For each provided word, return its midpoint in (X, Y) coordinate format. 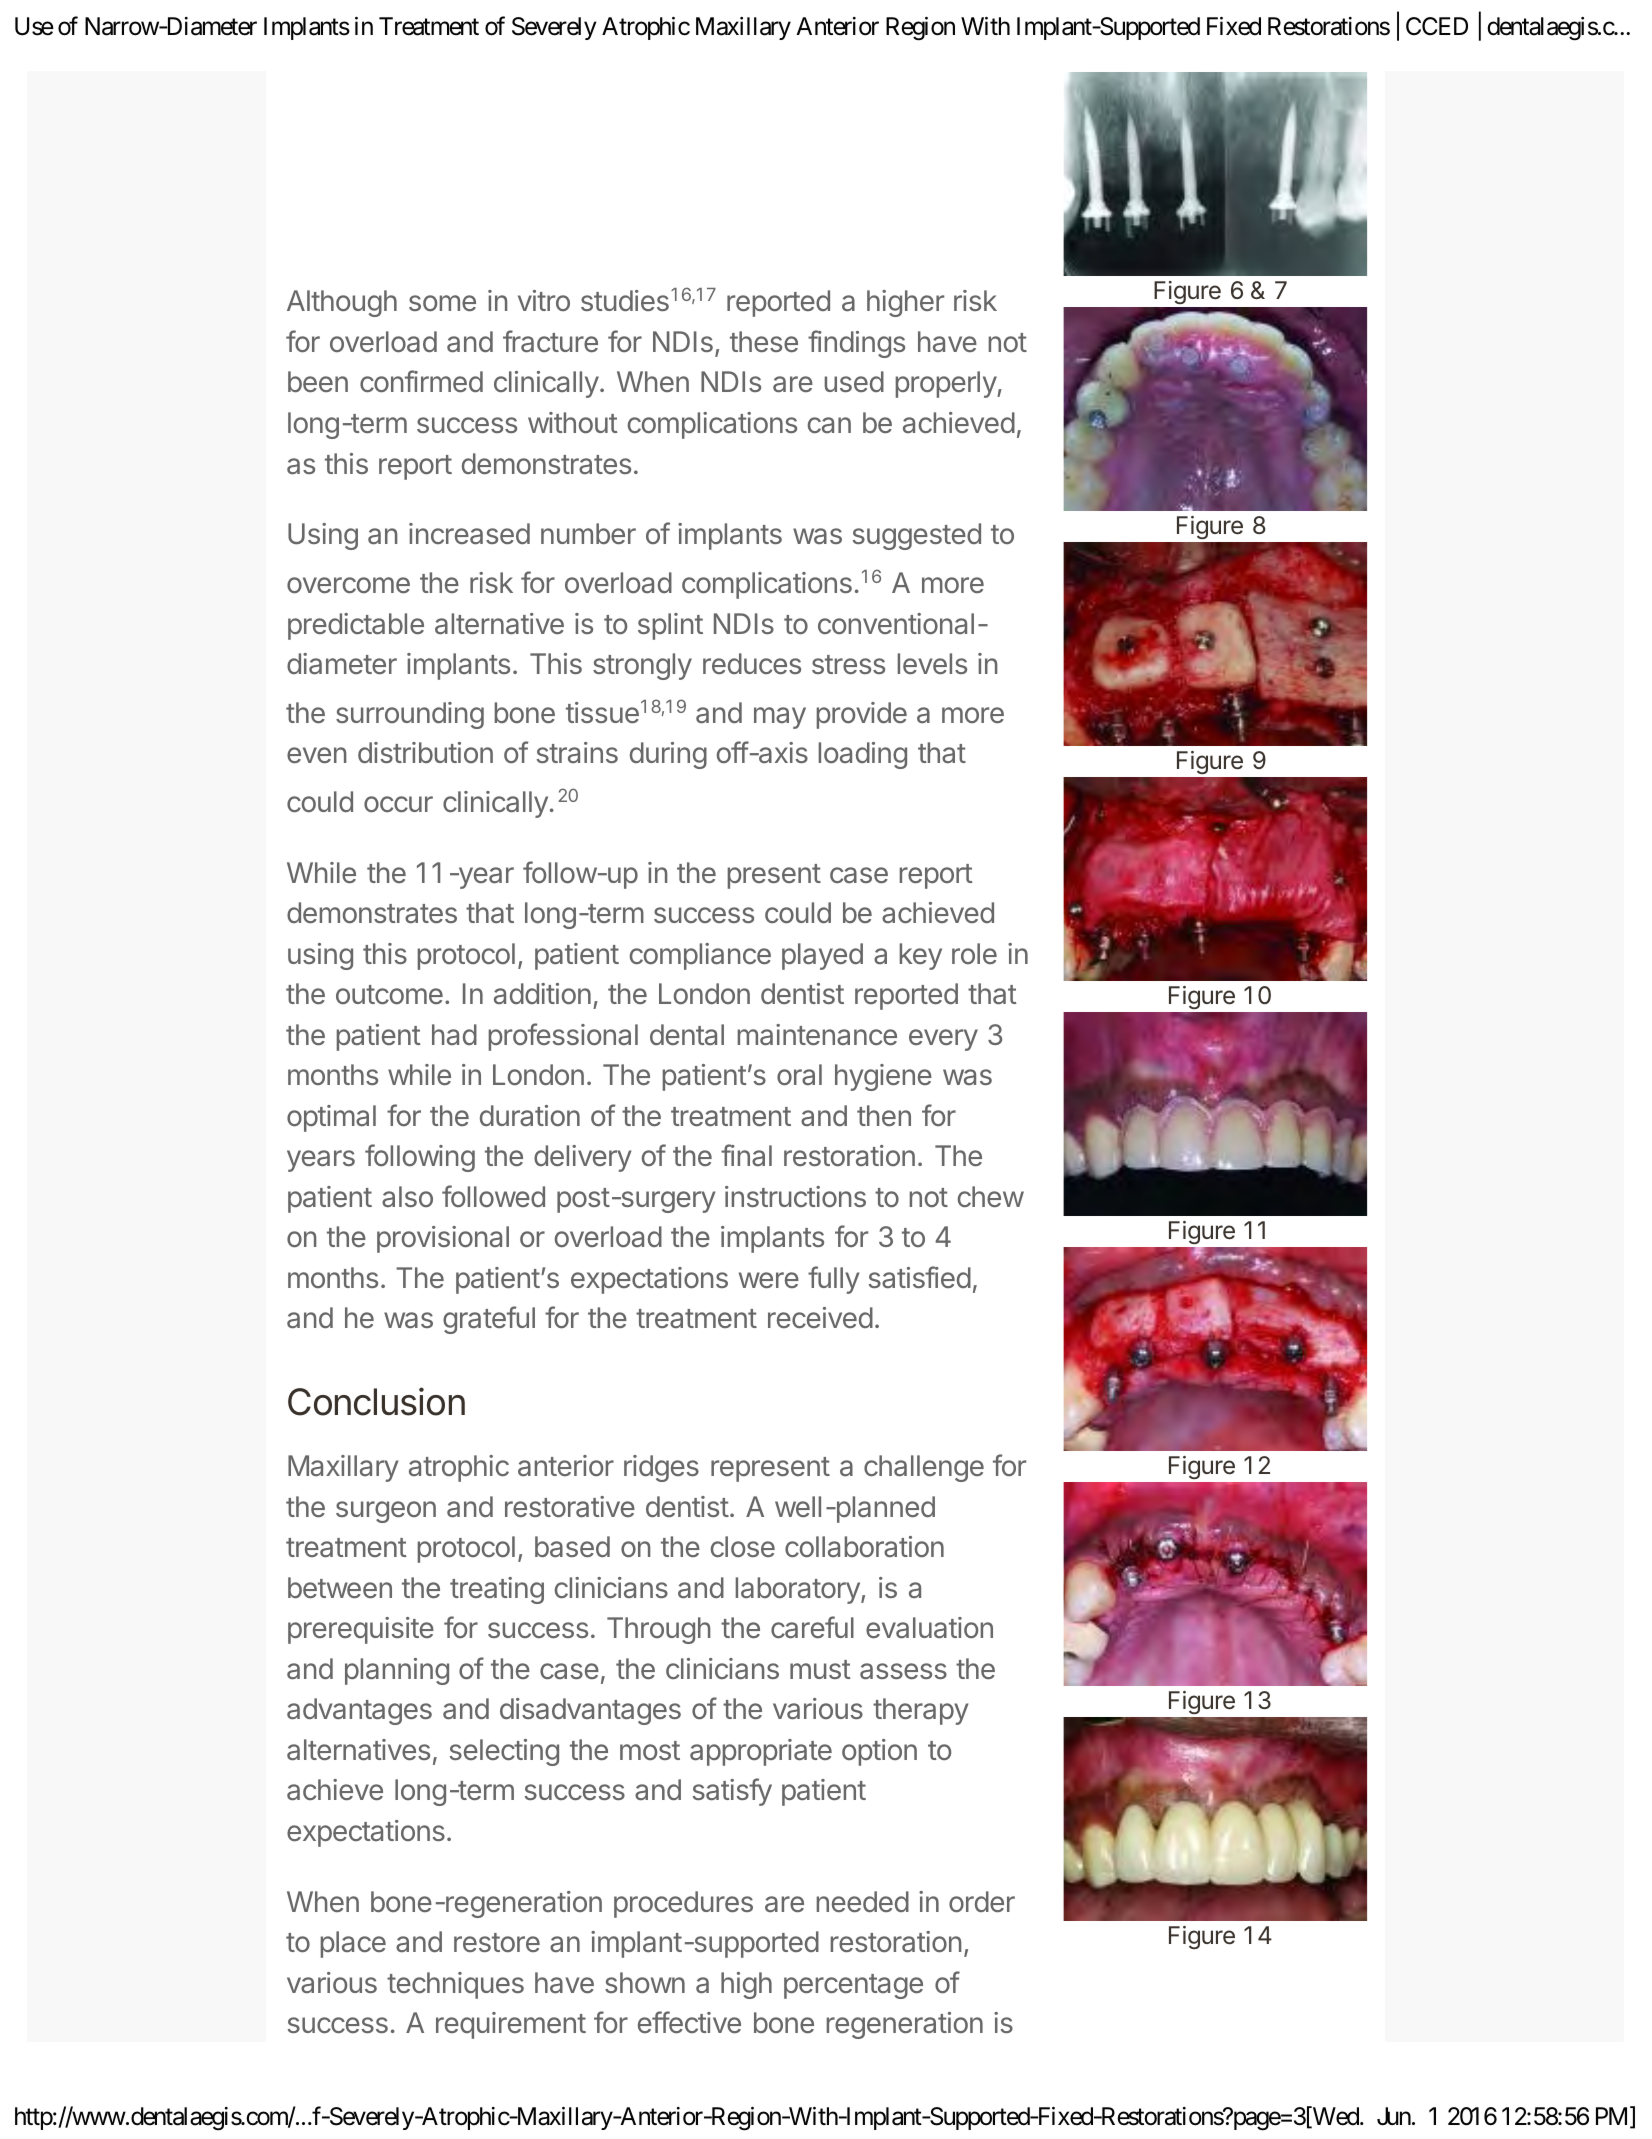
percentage (853, 1986)
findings (856, 344)
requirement (511, 2025)
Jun (1394, 2116)
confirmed (421, 381)
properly (947, 384)
